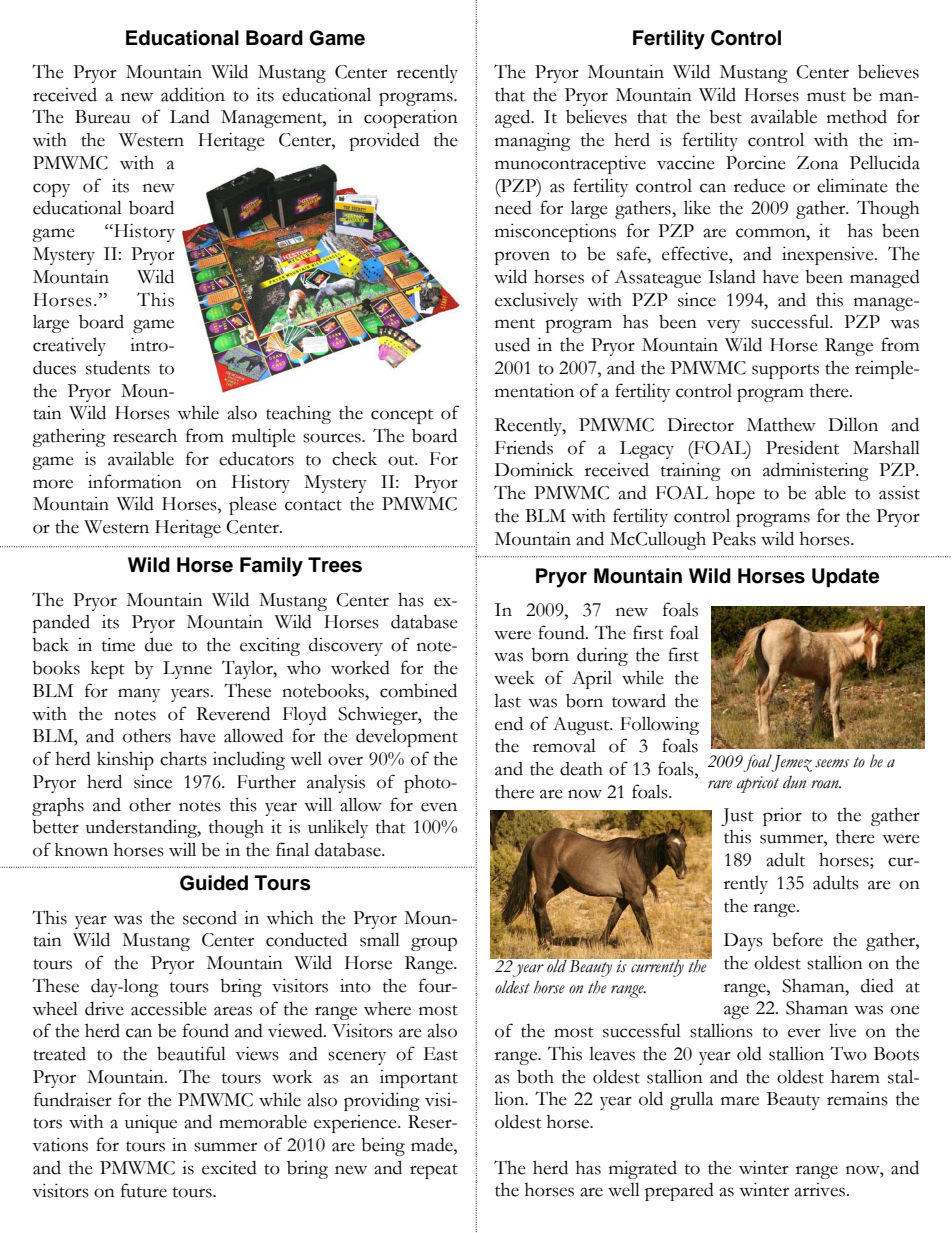  I want to click on week, so click(514, 678).
